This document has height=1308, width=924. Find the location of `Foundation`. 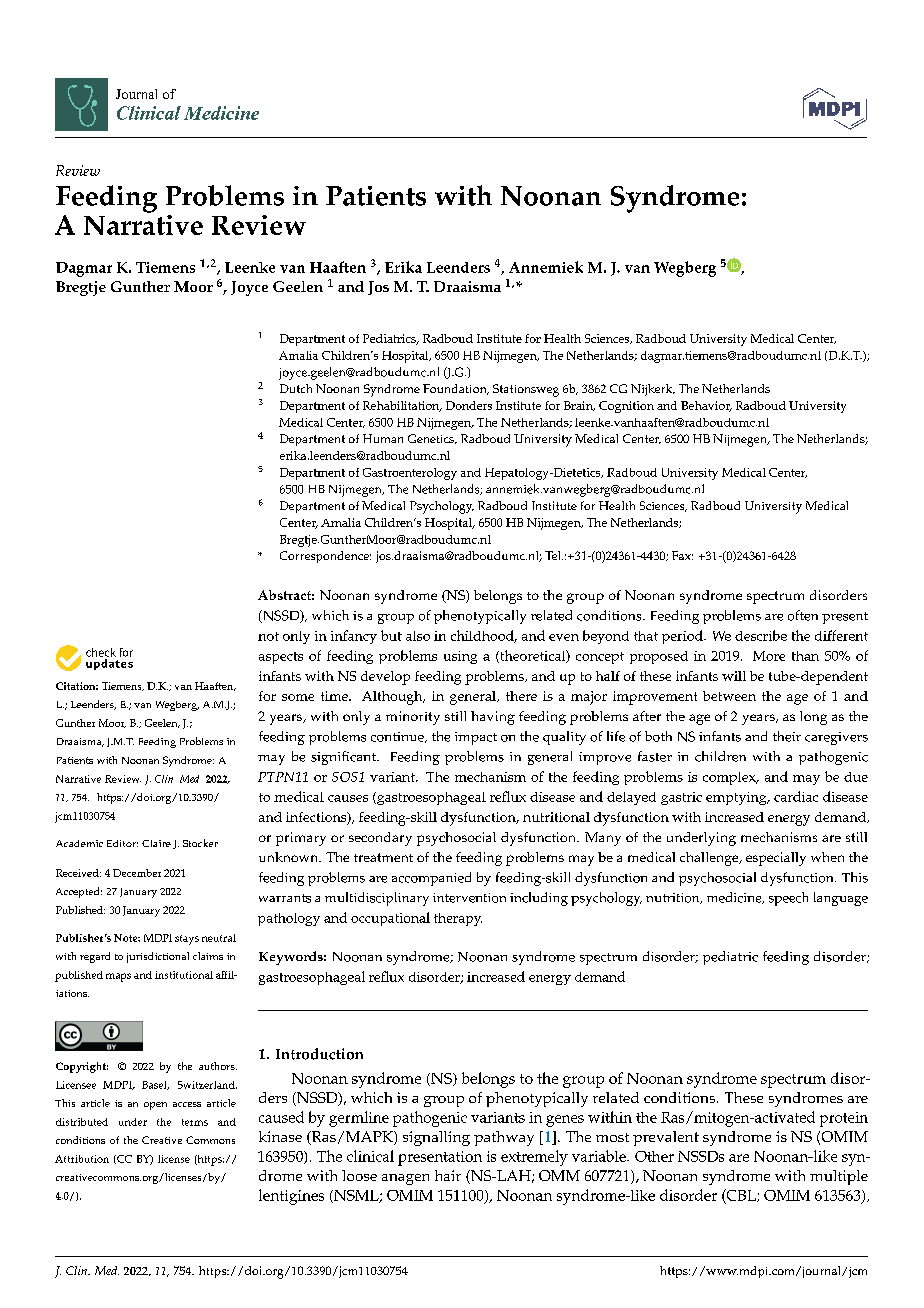

Foundation is located at coordinates (456, 389).
